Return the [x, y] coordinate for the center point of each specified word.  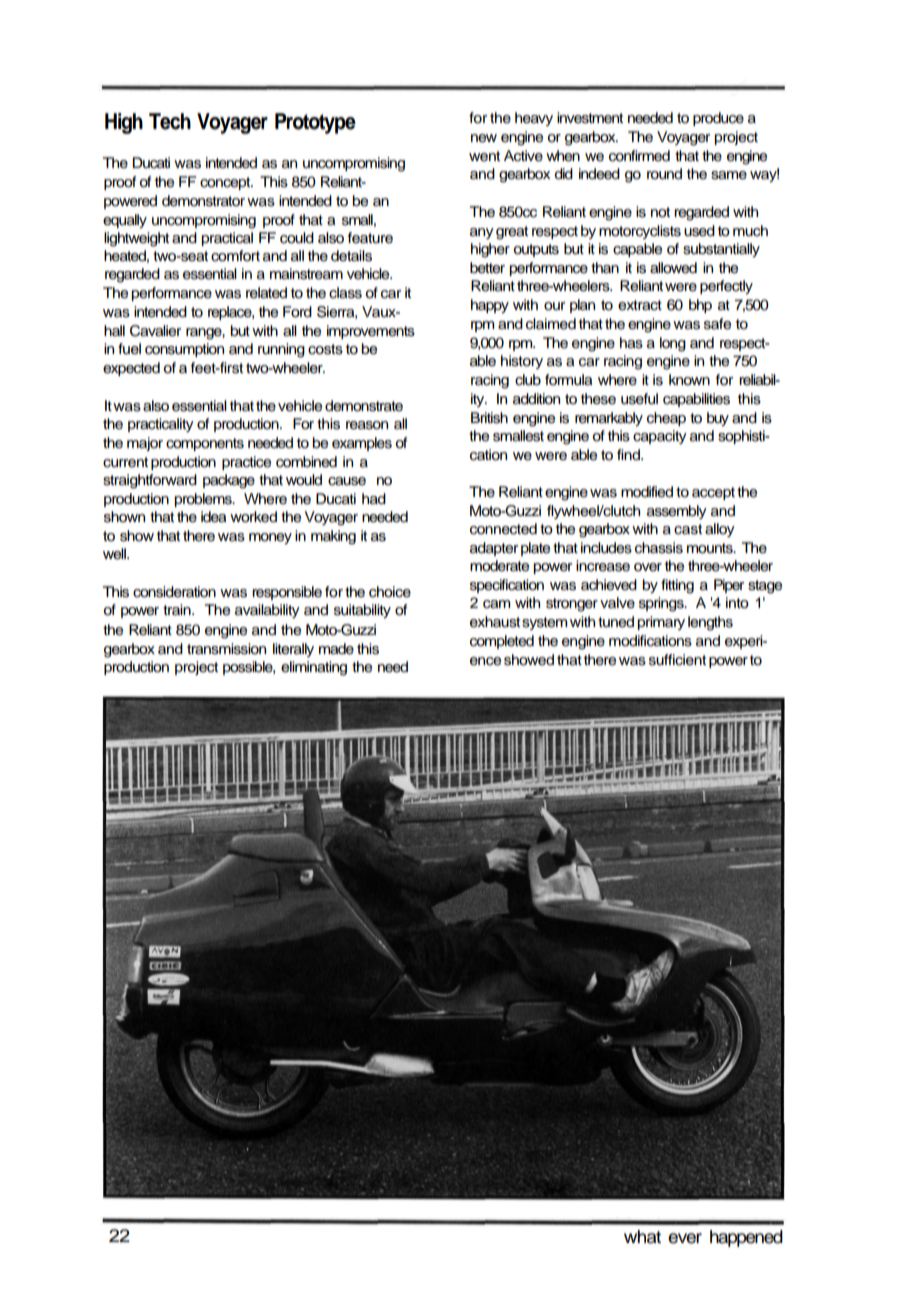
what [642, 1237]
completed [502, 642]
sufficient [677, 660]
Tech [170, 121]
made [336, 649]
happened [746, 1238]
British [489, 418]
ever [685, 1238]
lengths [710, 623]
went [484, 156]
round [664, 174]
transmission [226, 649]
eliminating [314, 668]
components [205, 444]
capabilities [696, 400]
